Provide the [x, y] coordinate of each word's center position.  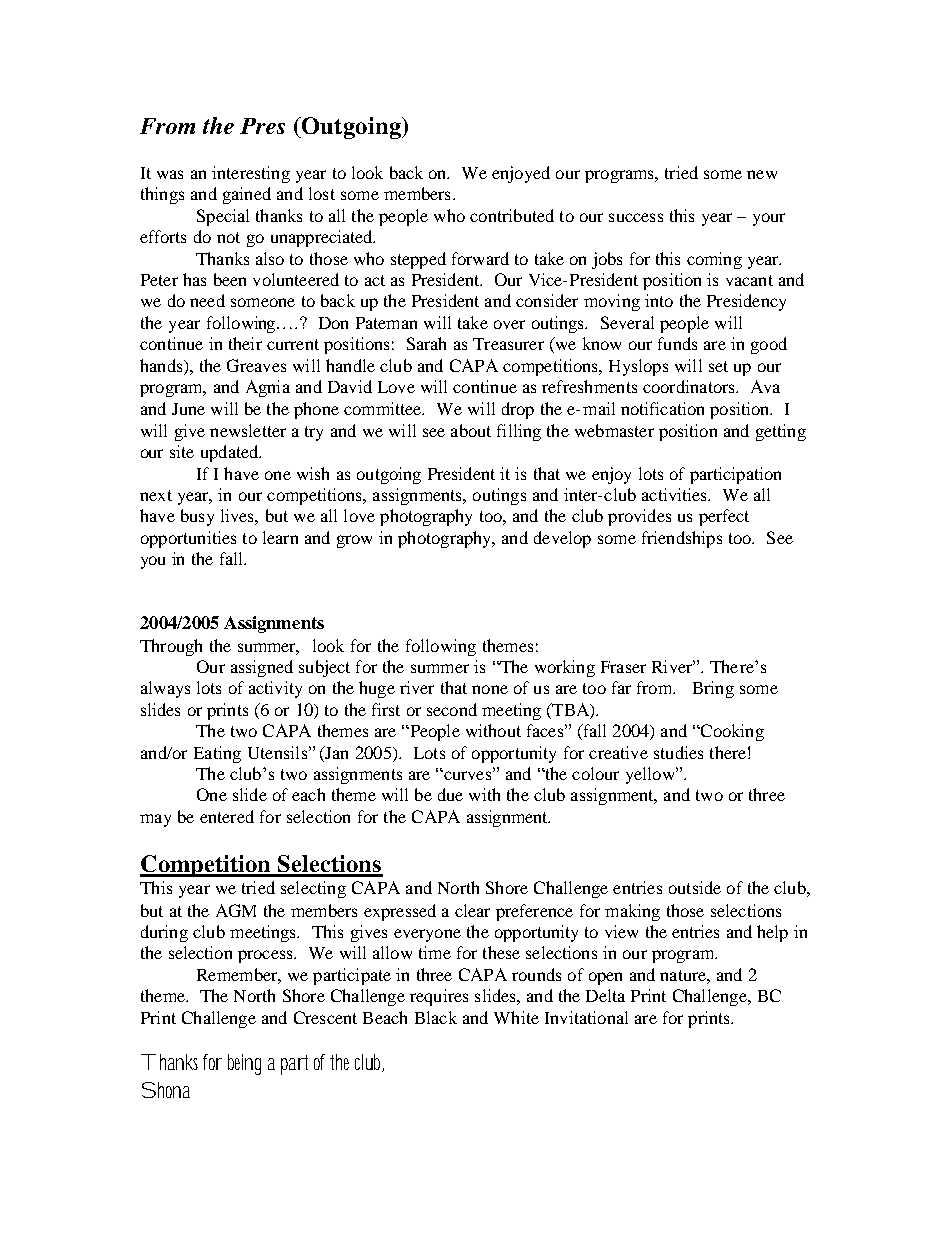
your [769, 219]
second [452, 709]
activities [676, 494]
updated [230, 453]
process [266, 956]
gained [247, 195]
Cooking [731, 732]
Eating [217, 754]
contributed [512, 215]
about [471, 430]
